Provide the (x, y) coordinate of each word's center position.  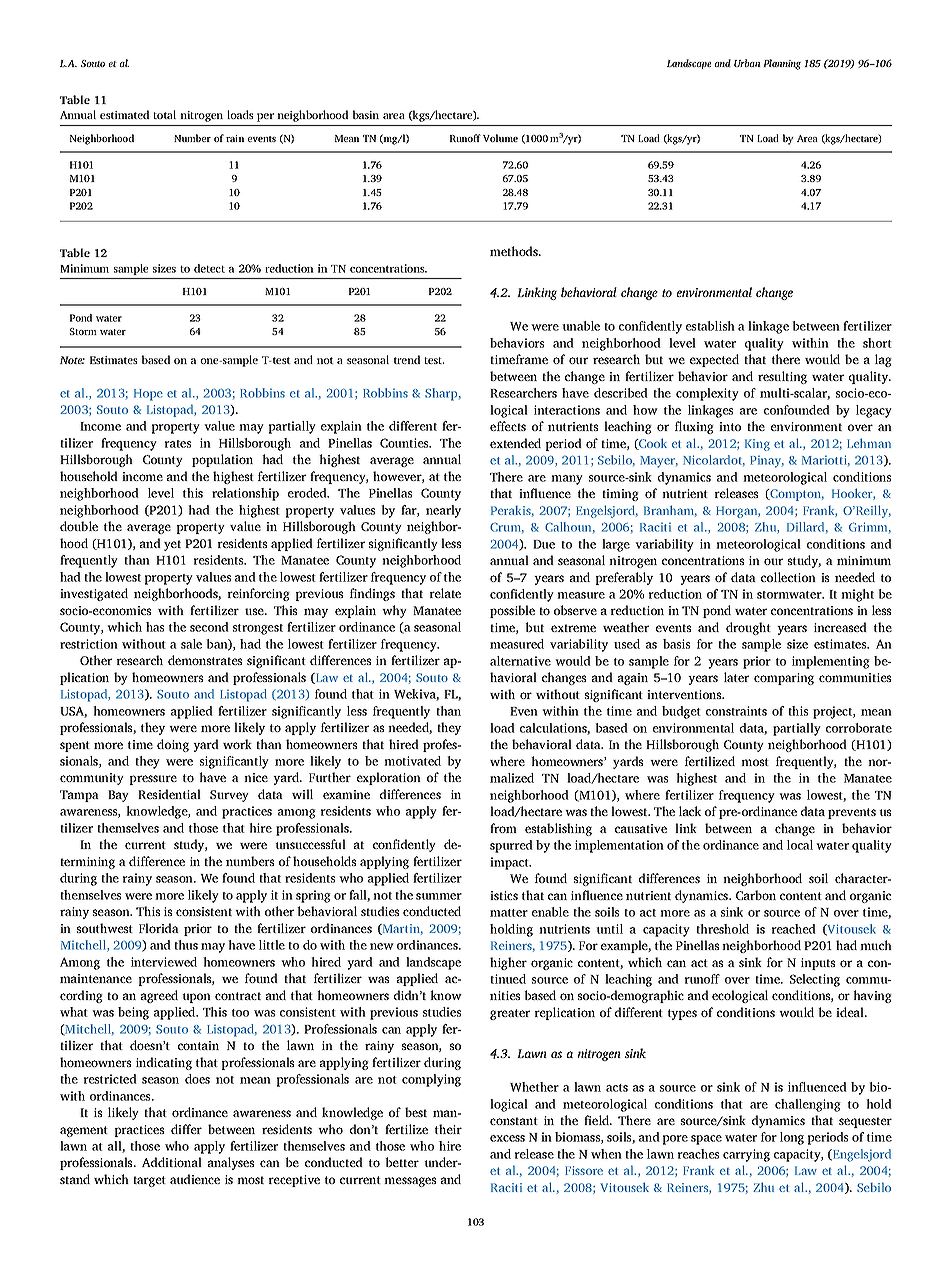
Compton (796, 495)
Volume (500, 138)
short (877, 343)
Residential (169, 794)
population (222, 460)
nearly (443, 511)
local (800, 845)
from (503, 828)
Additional (172, 1162)
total (164, 114)
